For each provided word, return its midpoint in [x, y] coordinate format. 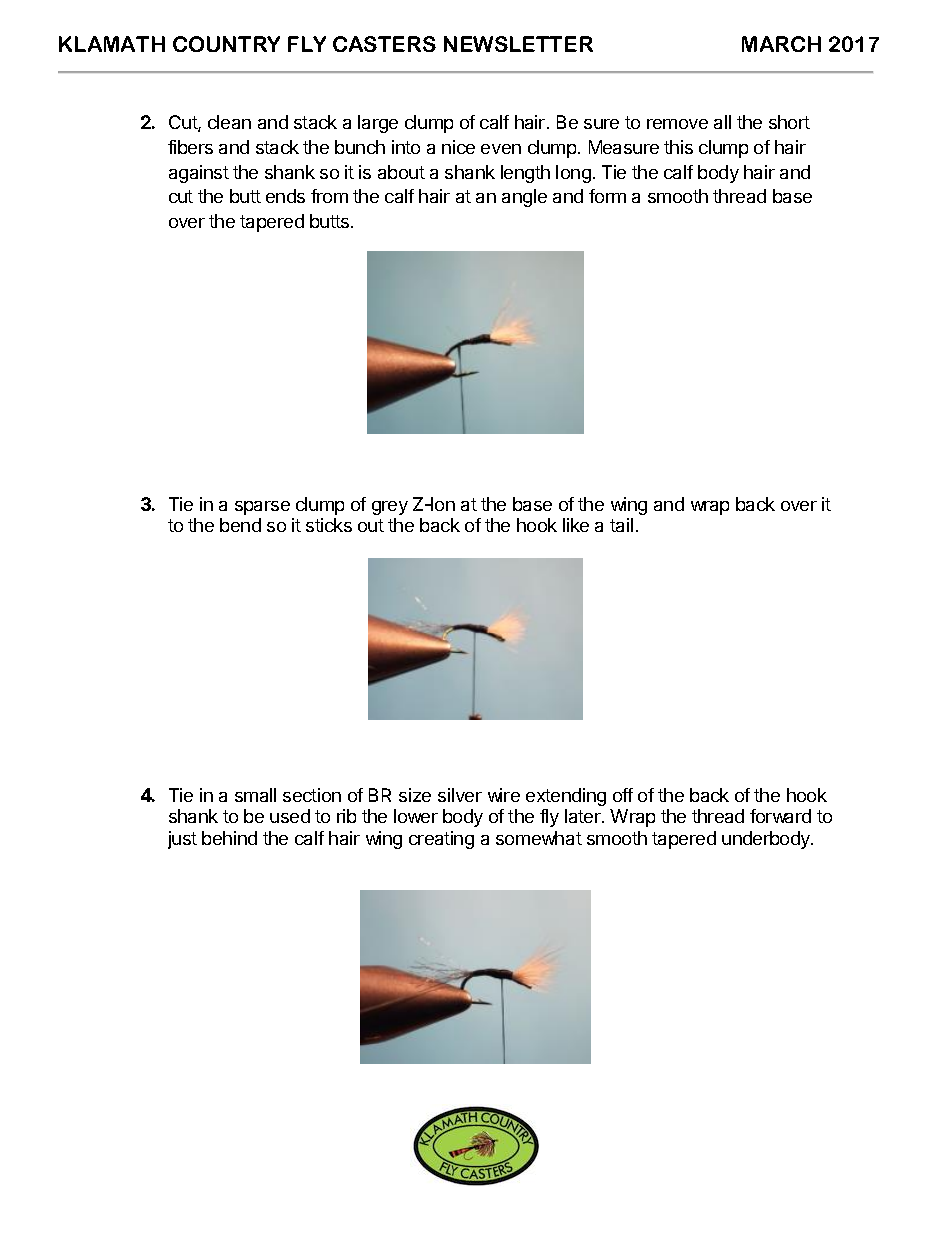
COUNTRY [226, 44]
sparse [262, 508]
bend [240, 525]
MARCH [781, 44]
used [290, 816]
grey [390, 508]
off [623, 795]
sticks [329, 525]
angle [524, 198]
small [255, 795]
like [576, 525]
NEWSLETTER [518, 44]
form [607, 196]
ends [285, 196]
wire [504, 795]
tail [621, 525]
